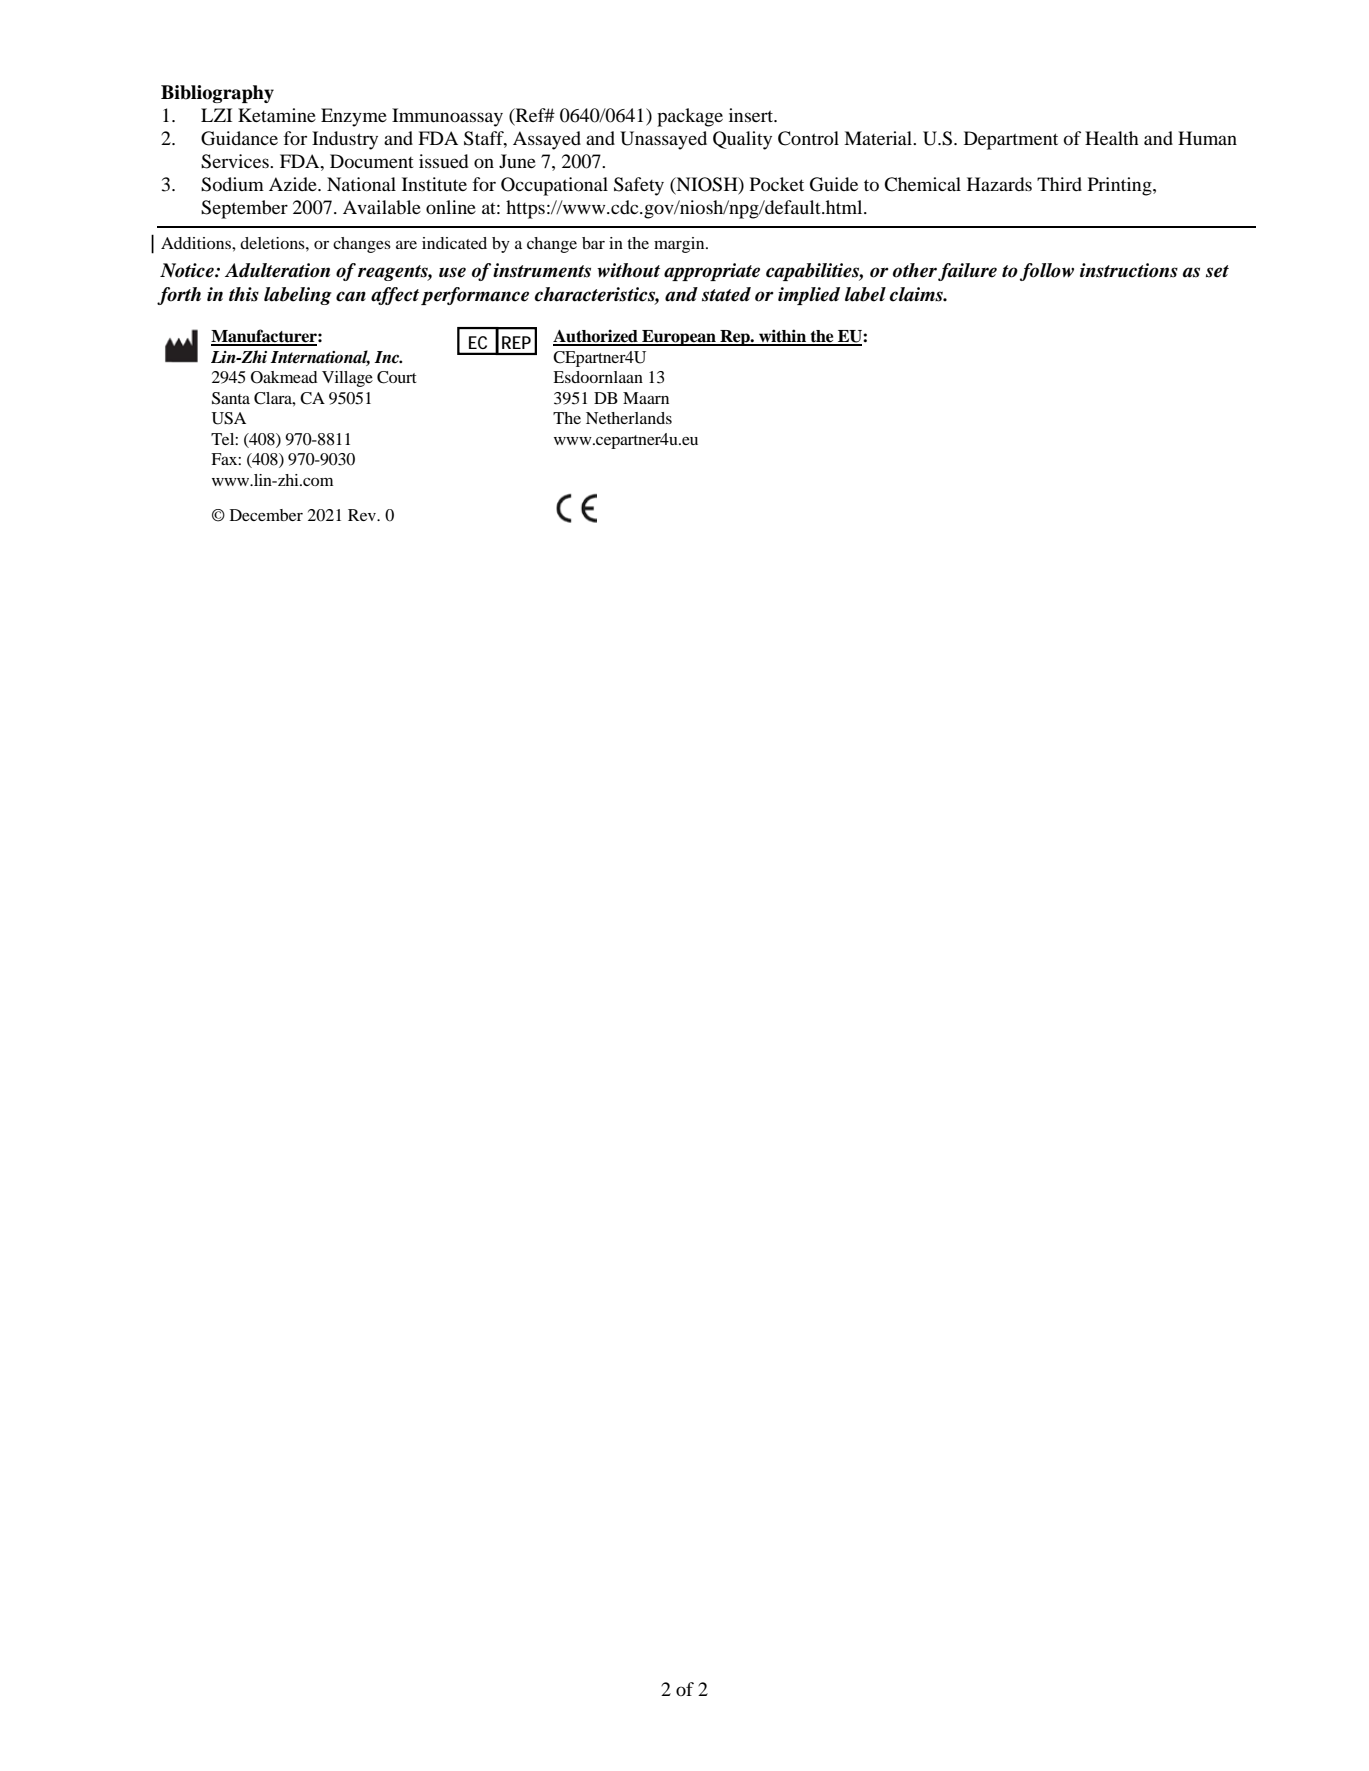 Image resolution: width=1369 pixels, height=1771 pixels. Describe the element at coordinates (1112, 138) in the screenshot. I see `Health` at that location.
